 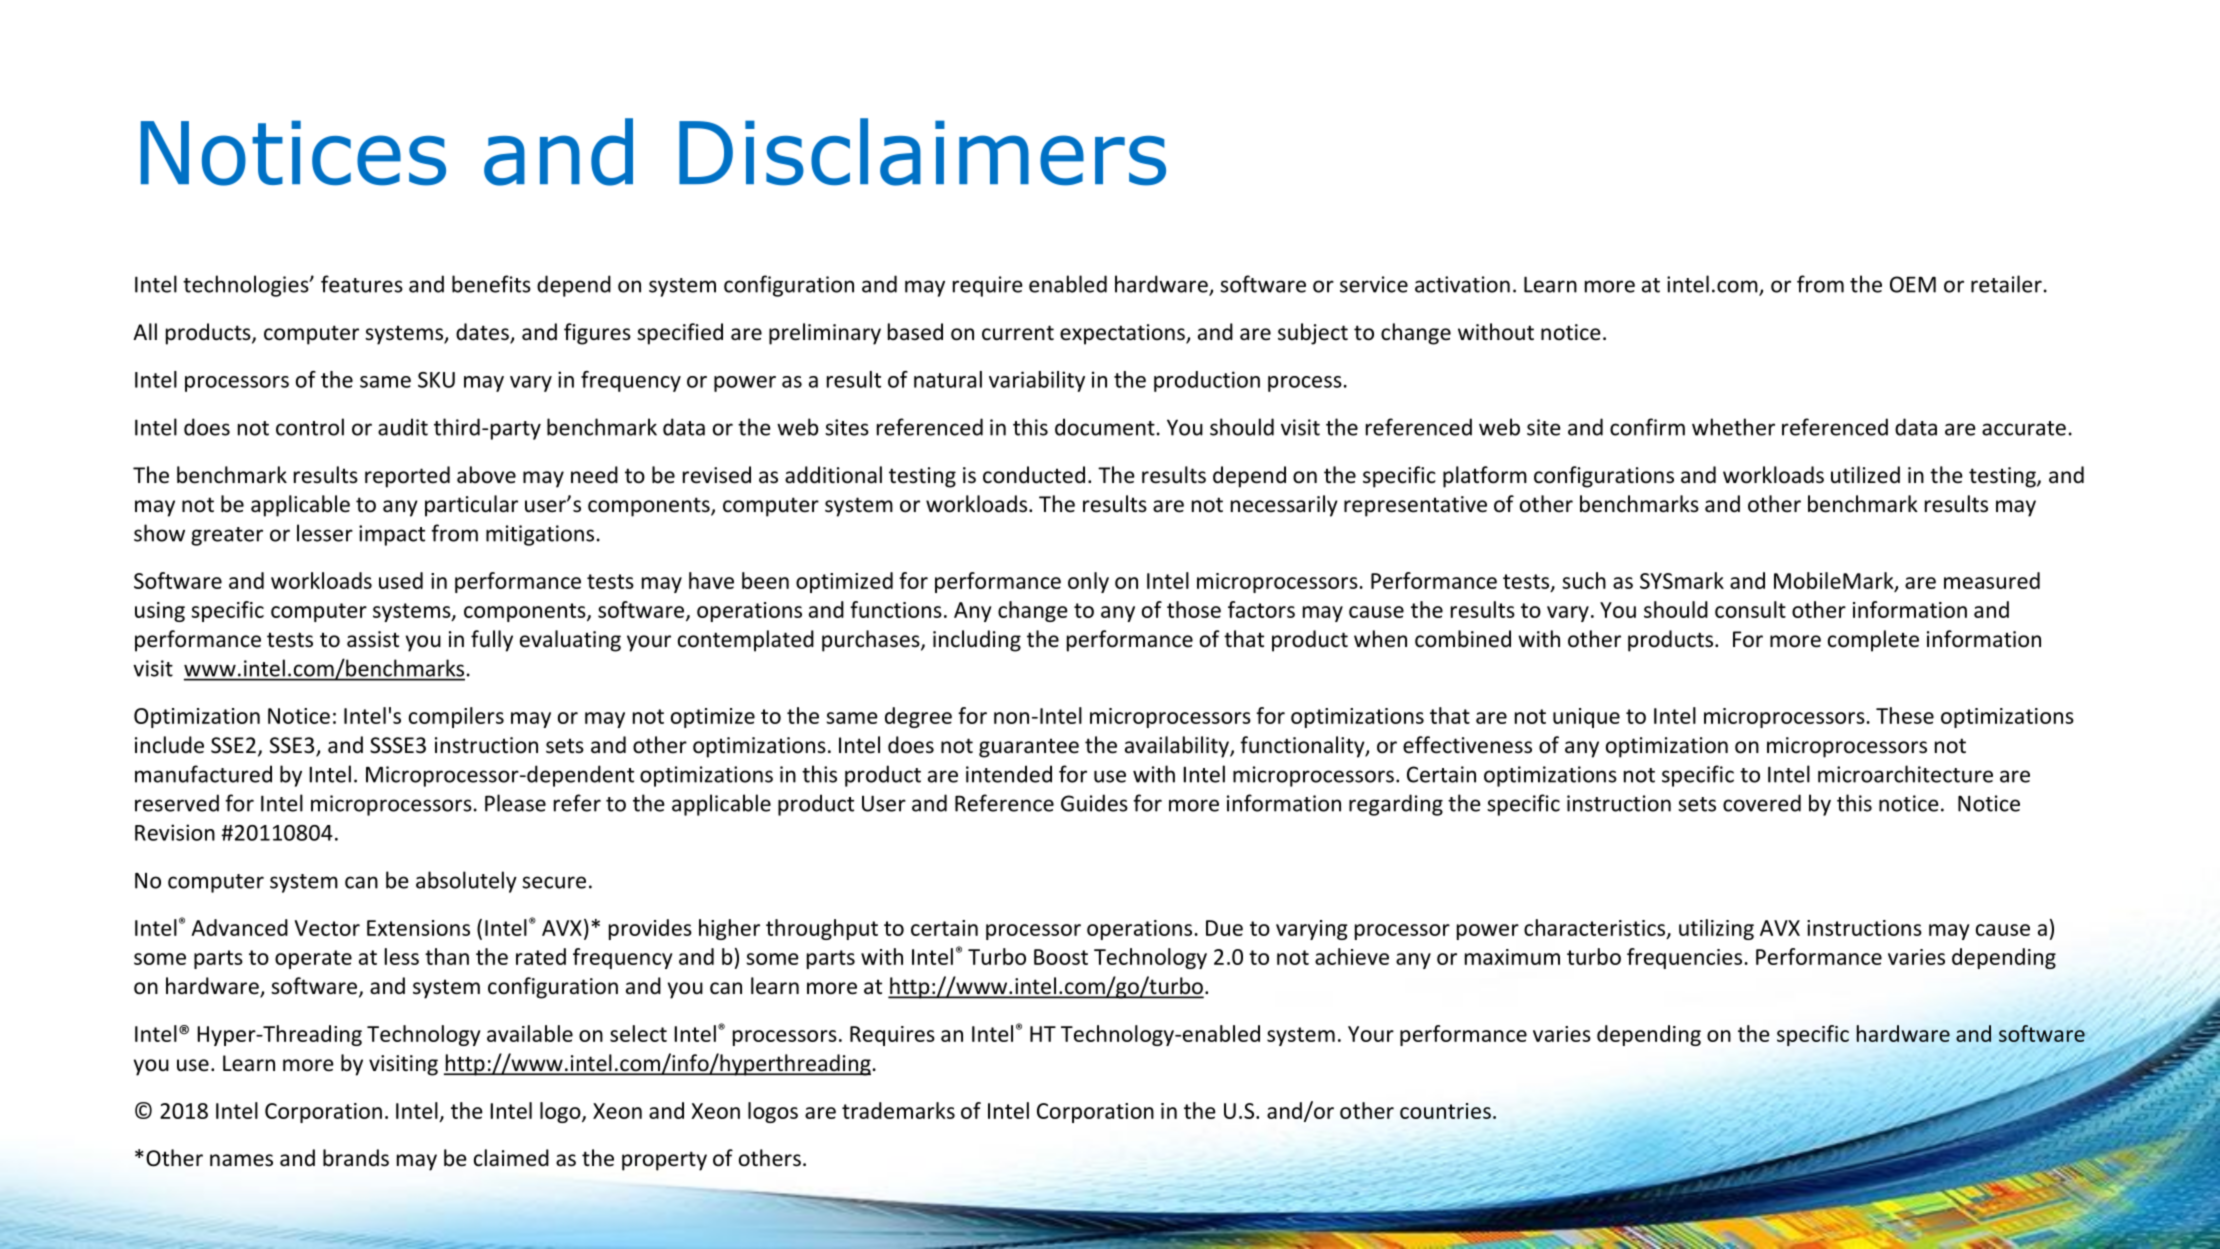 I want to click on OEM, so click(x=1913, y=284).
